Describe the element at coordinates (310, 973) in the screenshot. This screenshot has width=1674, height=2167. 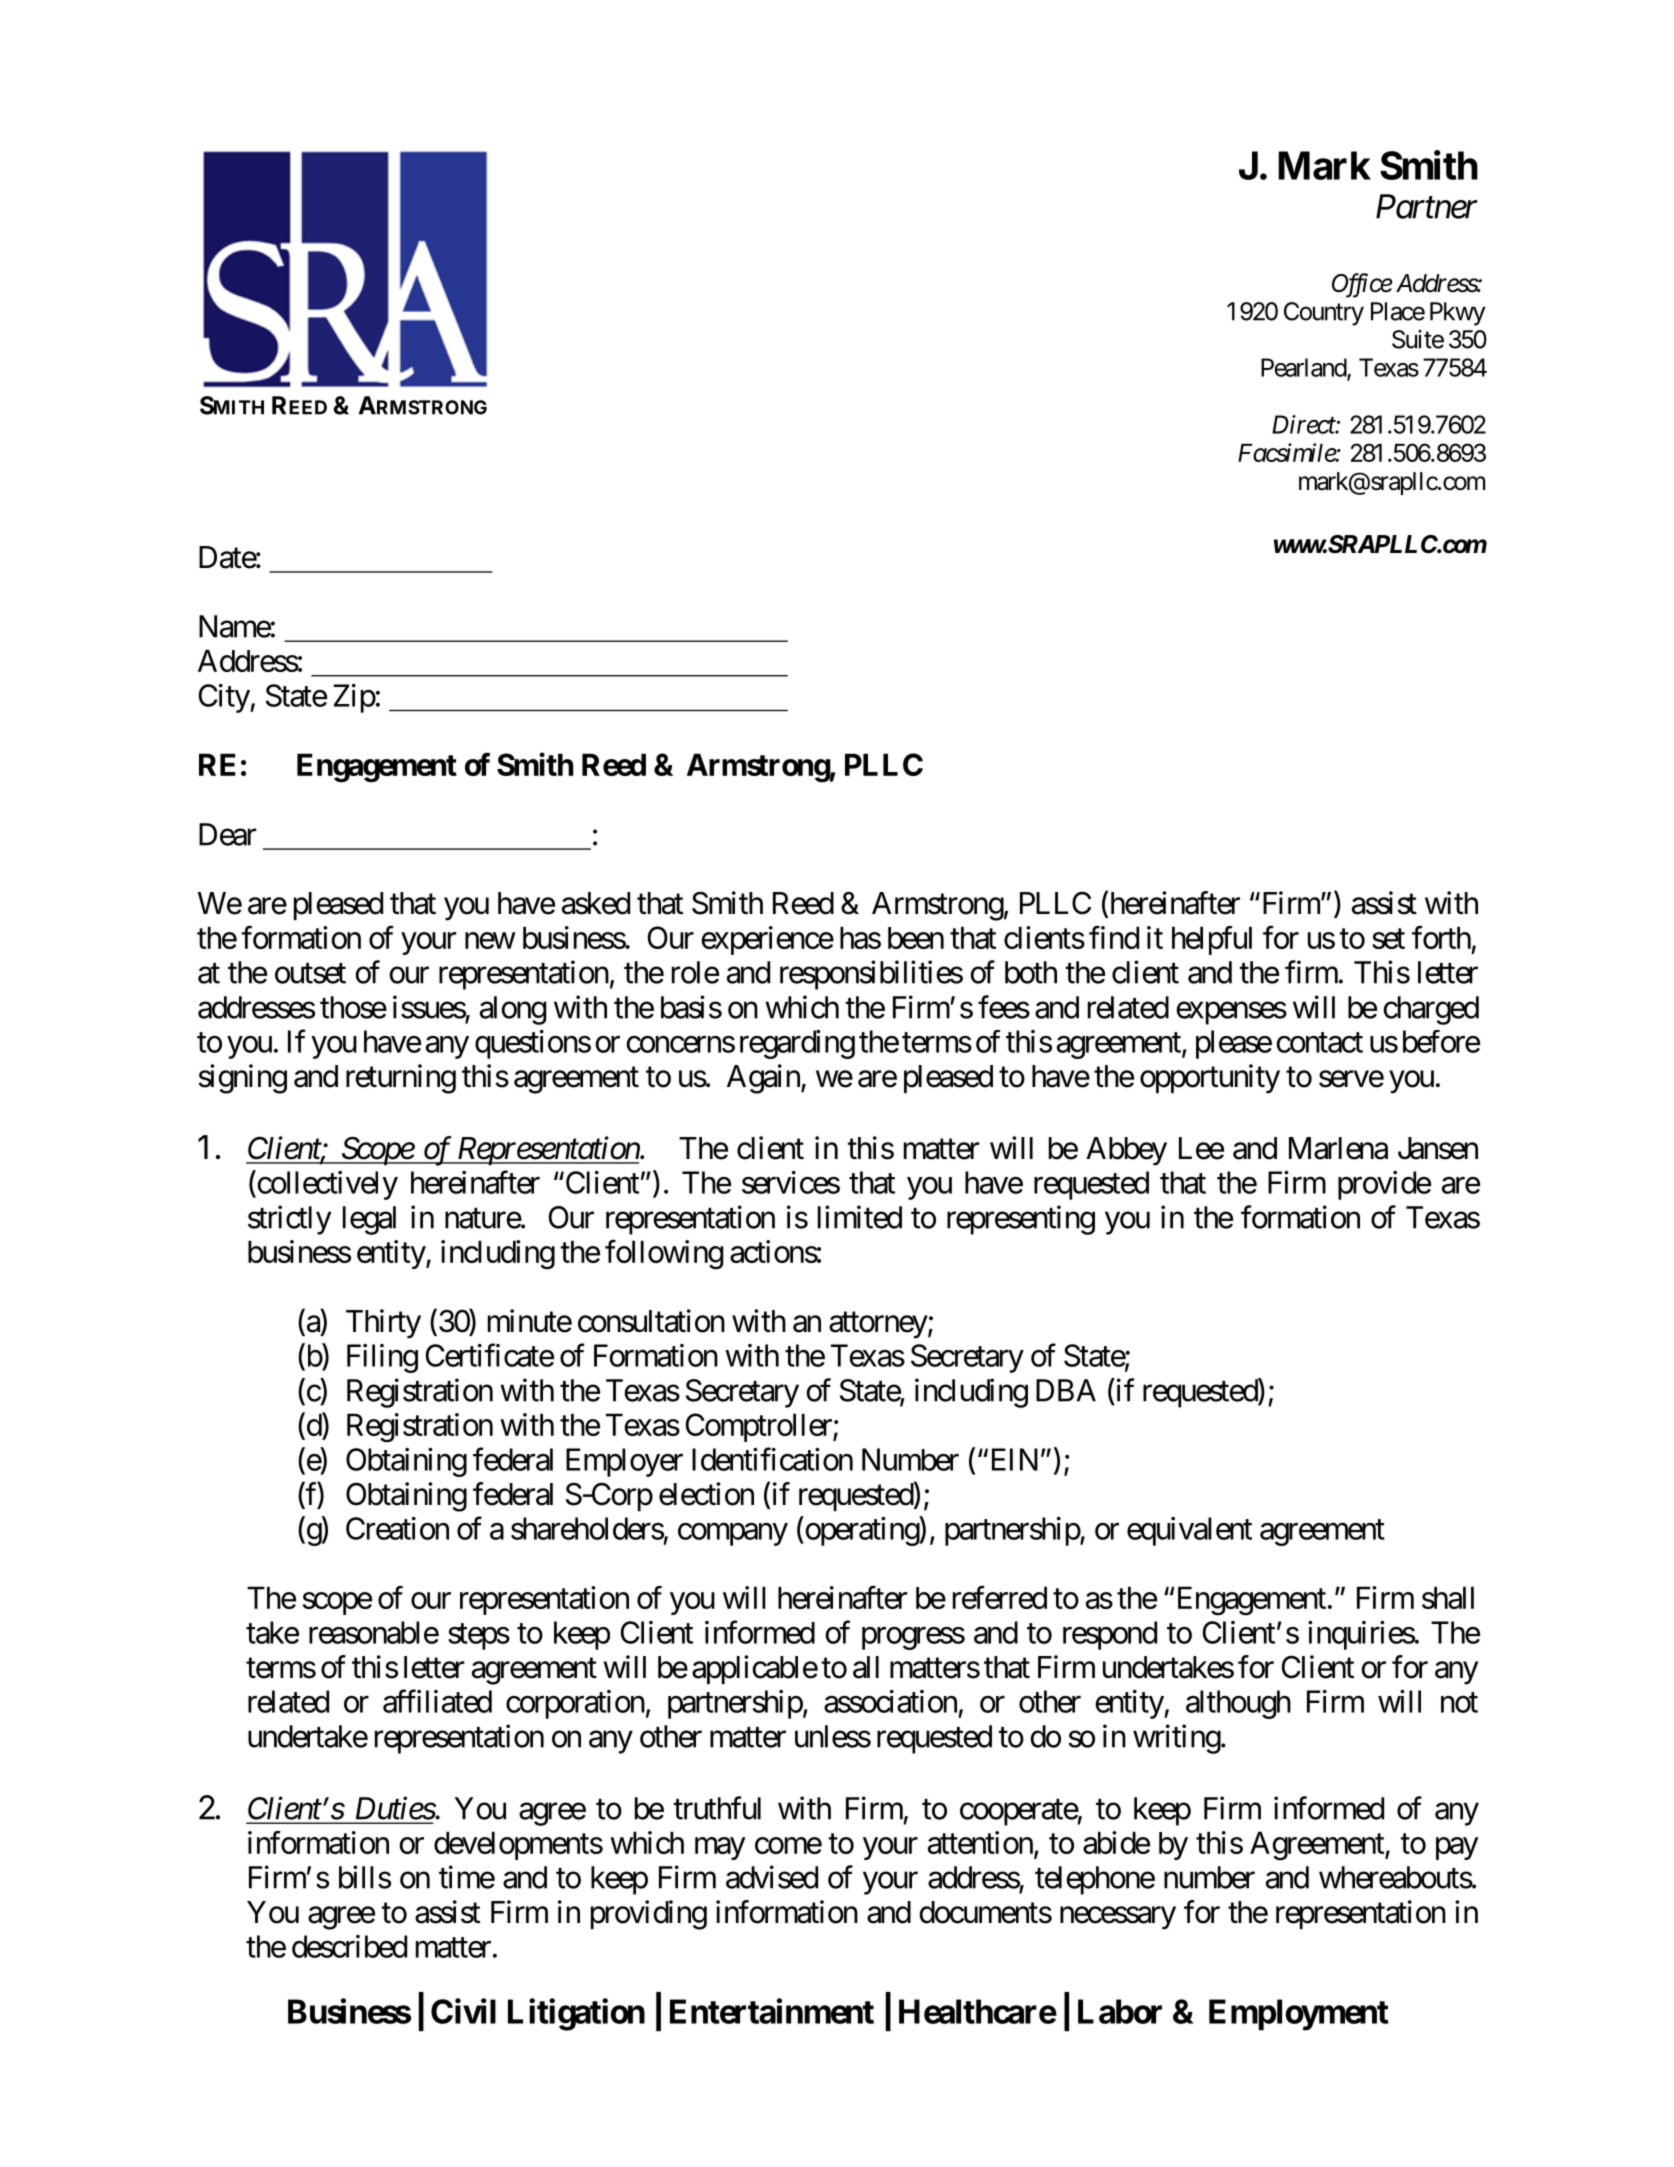
I see `outset` at that location.
